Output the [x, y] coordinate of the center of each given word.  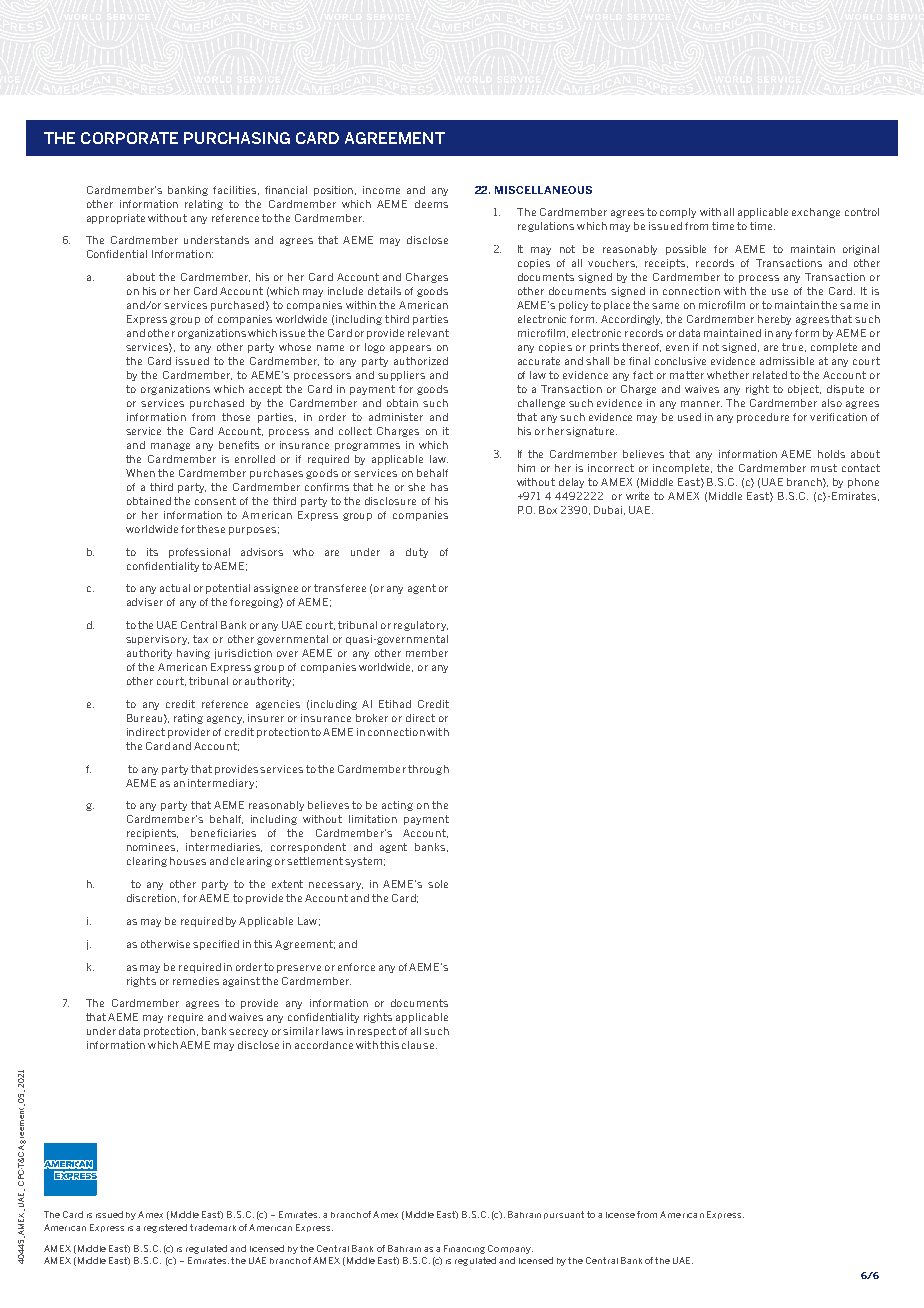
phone [863, 483]
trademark [213, 1227]
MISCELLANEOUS [543, 190]
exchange [816, 213]
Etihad [395, 704]
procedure [763, 418]
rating [188, 719]
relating [204, 205]
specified [216, 945]
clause [418, 1045]
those [236, 417]
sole [438, 884]
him [526, 468]
